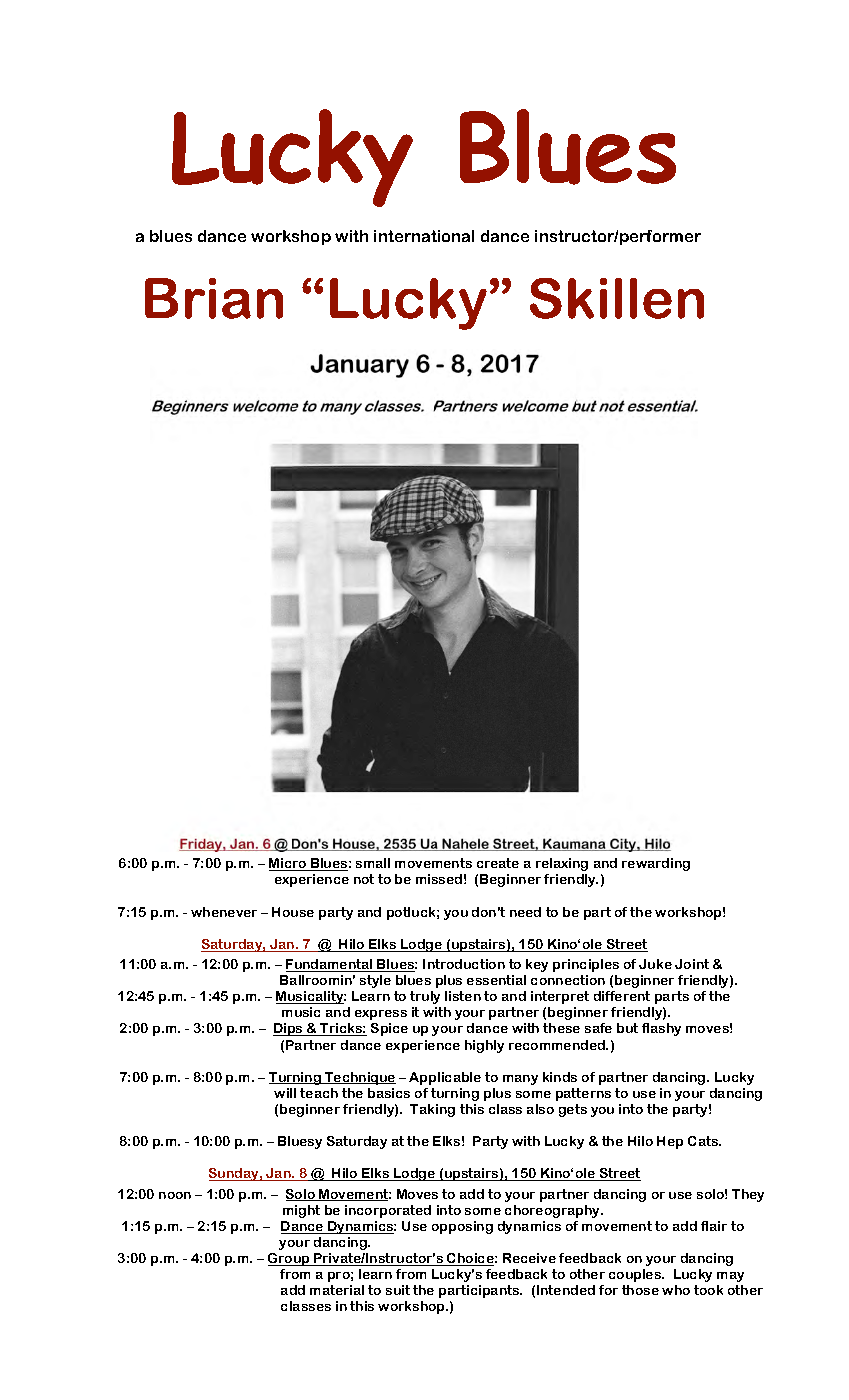 The image size is (849, 1400). I want to click on who, so click(676, 1290).
